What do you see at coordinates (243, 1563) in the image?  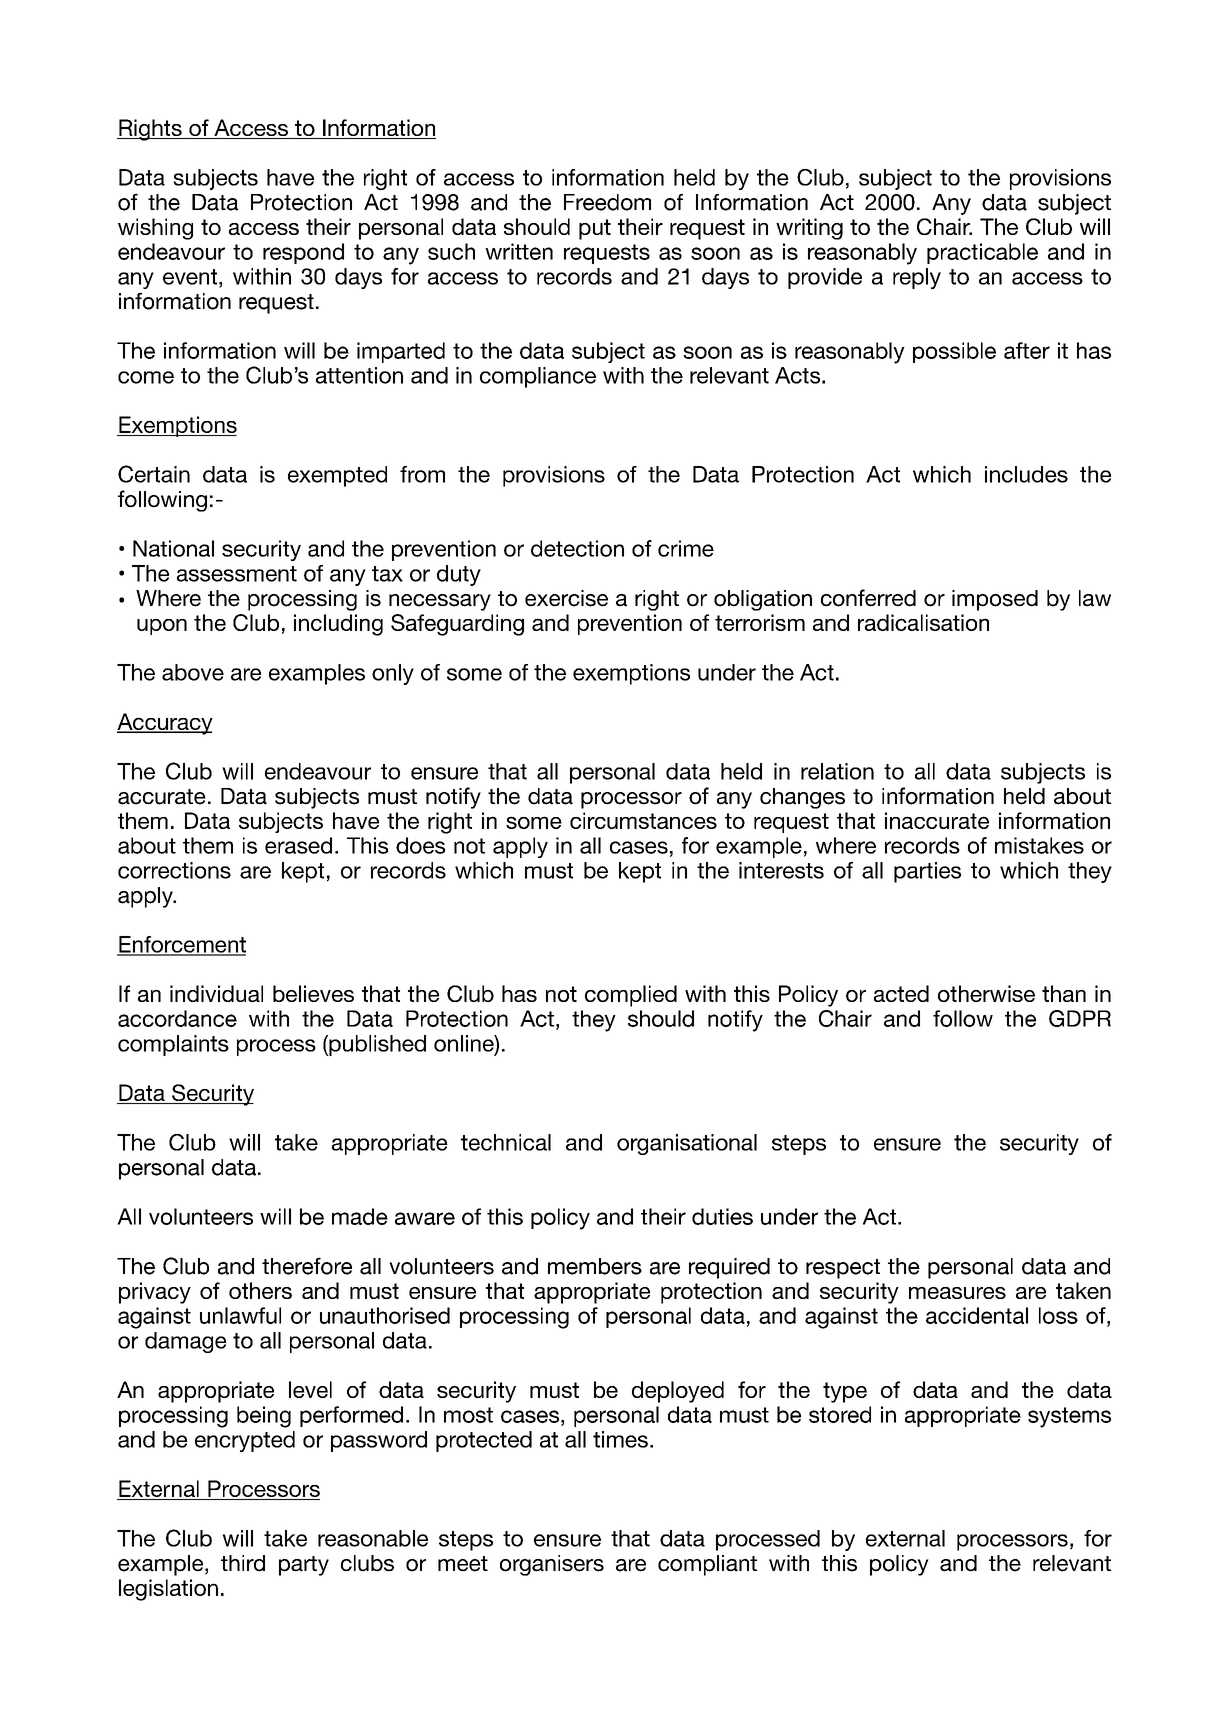 I see `third` at bounding box center [243, 1563].
